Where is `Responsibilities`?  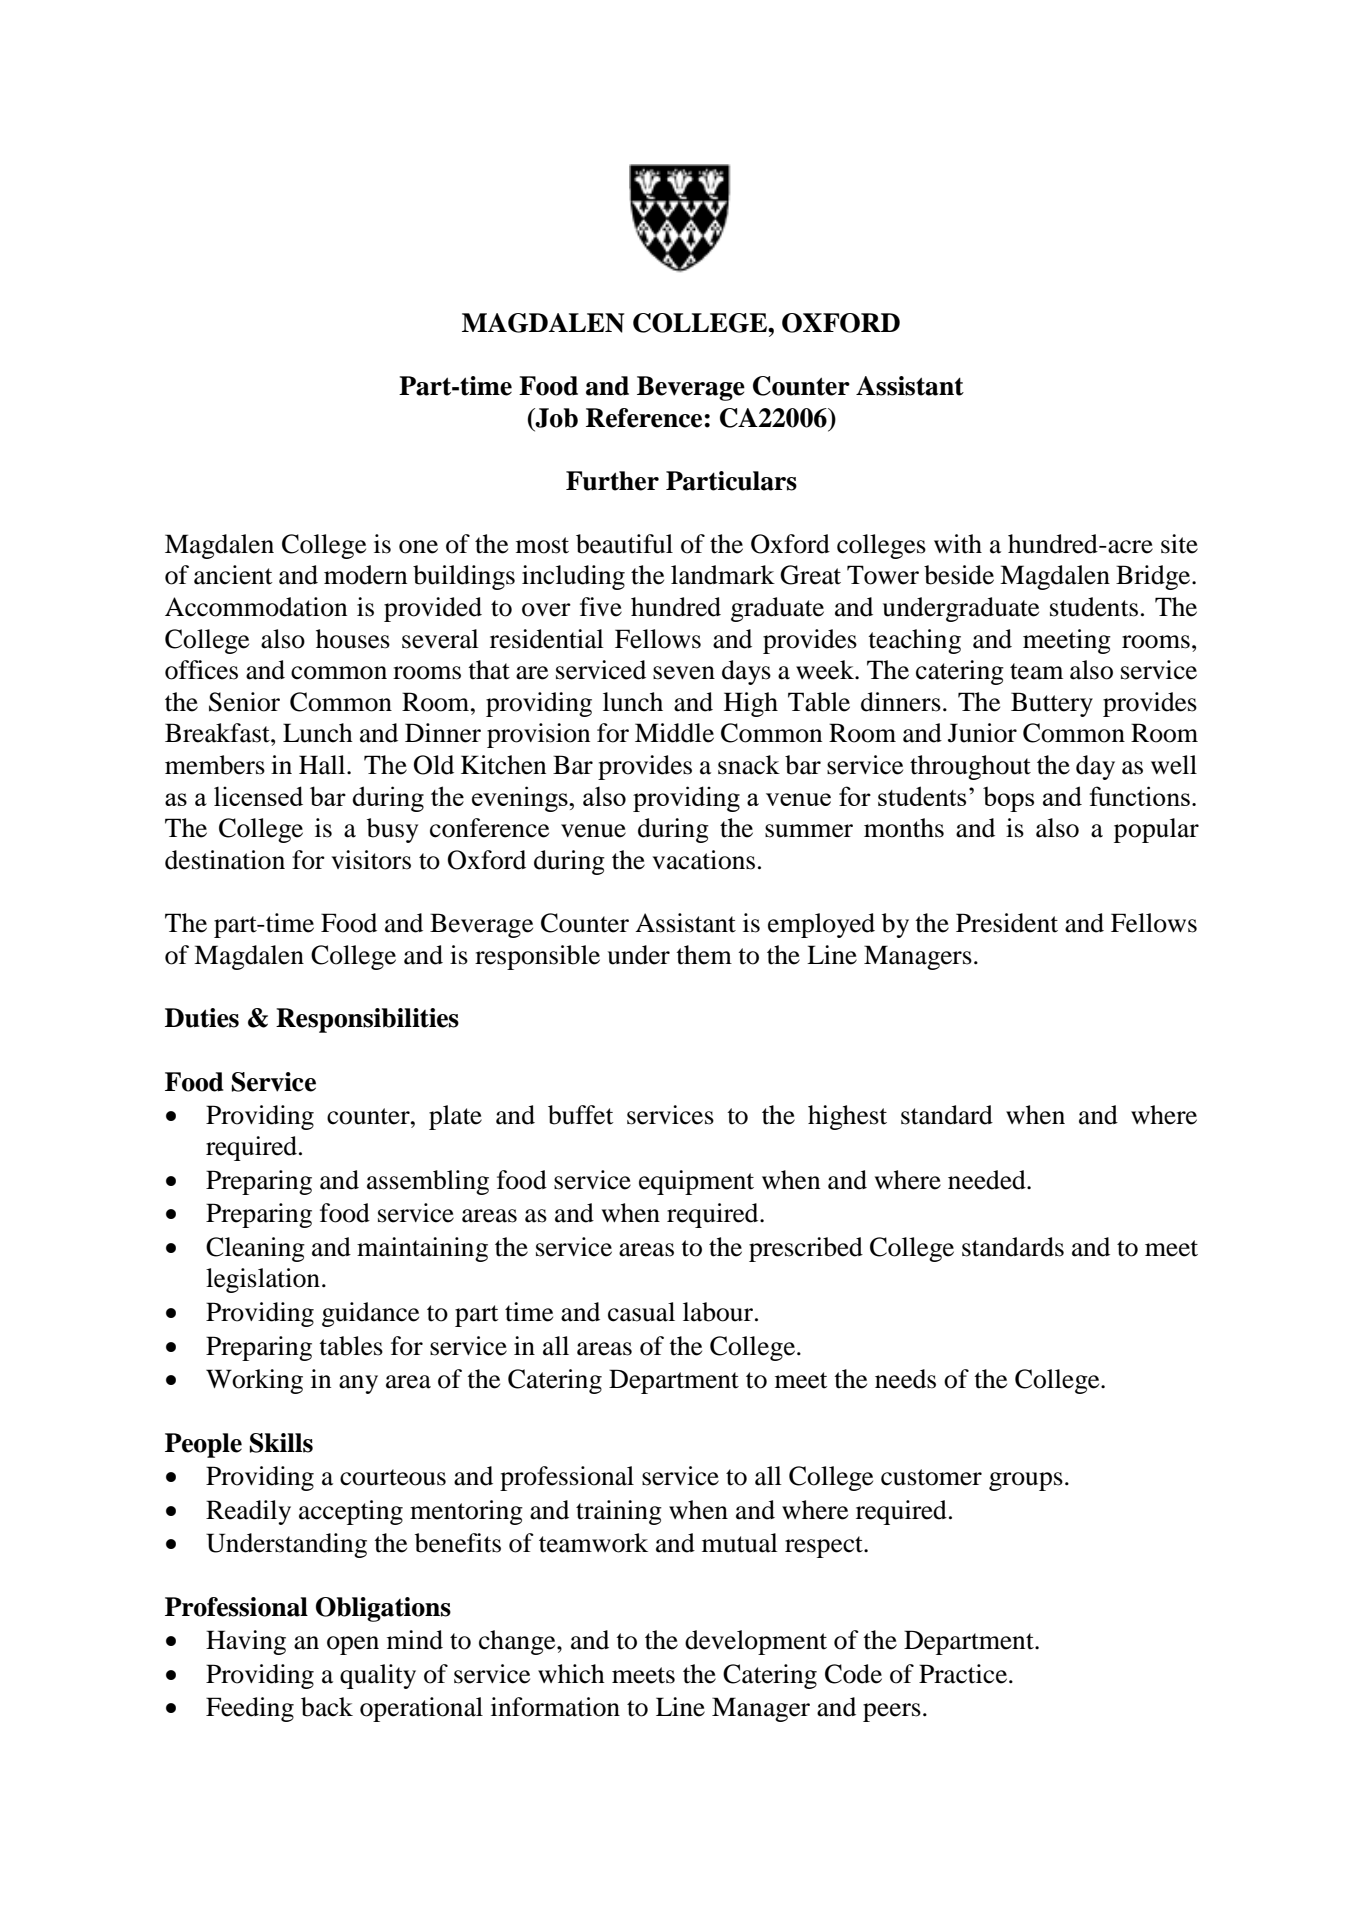
Responsibilities is located at coordinates (367, 1020).
